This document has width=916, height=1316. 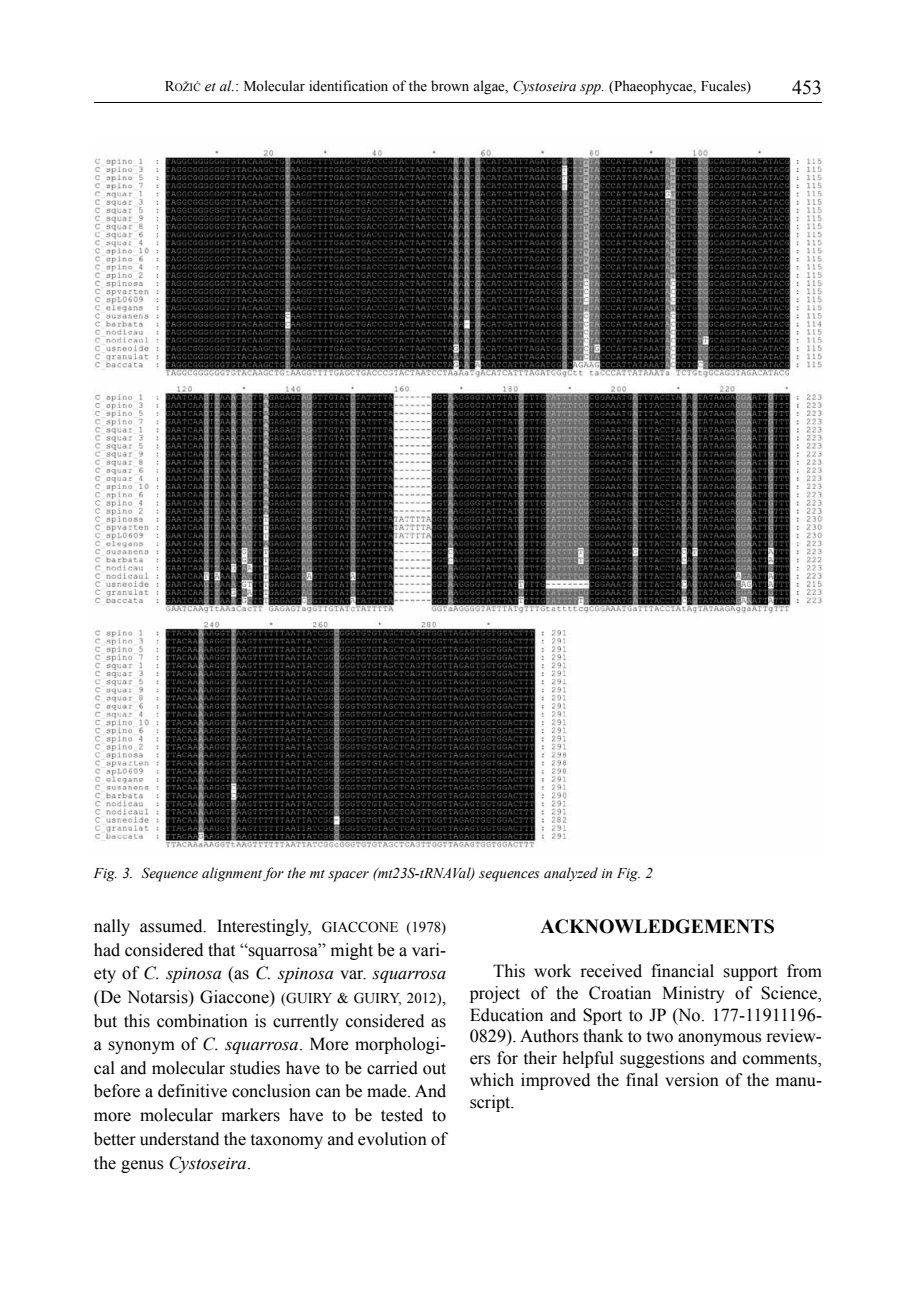 What do you see at coordinates (179, 1139) in the document?
I see `understand` at bounding box center [179, 1139].
